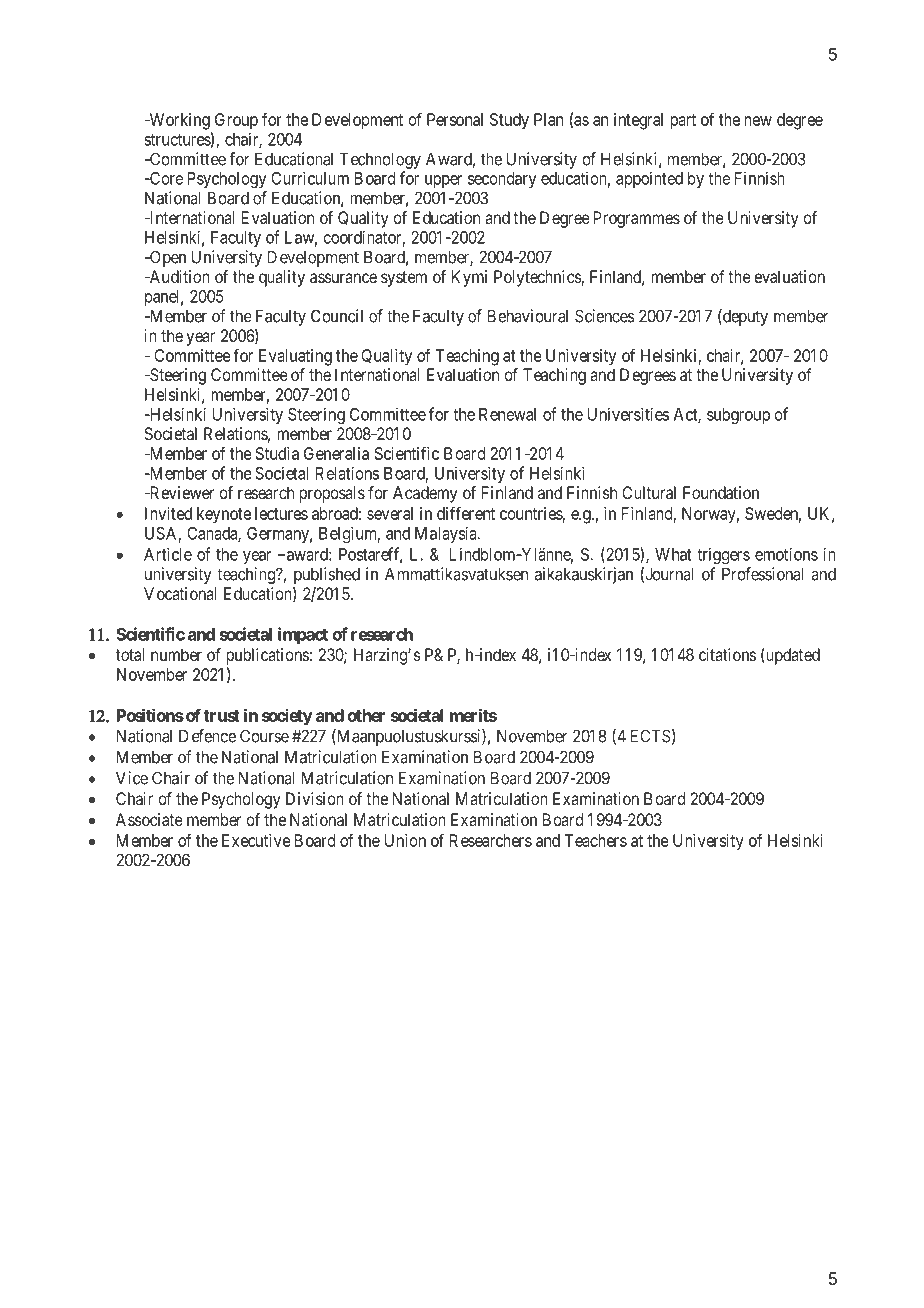 The image size is (924, 1308). I want to click on Behavioural, so click(528, 316).
